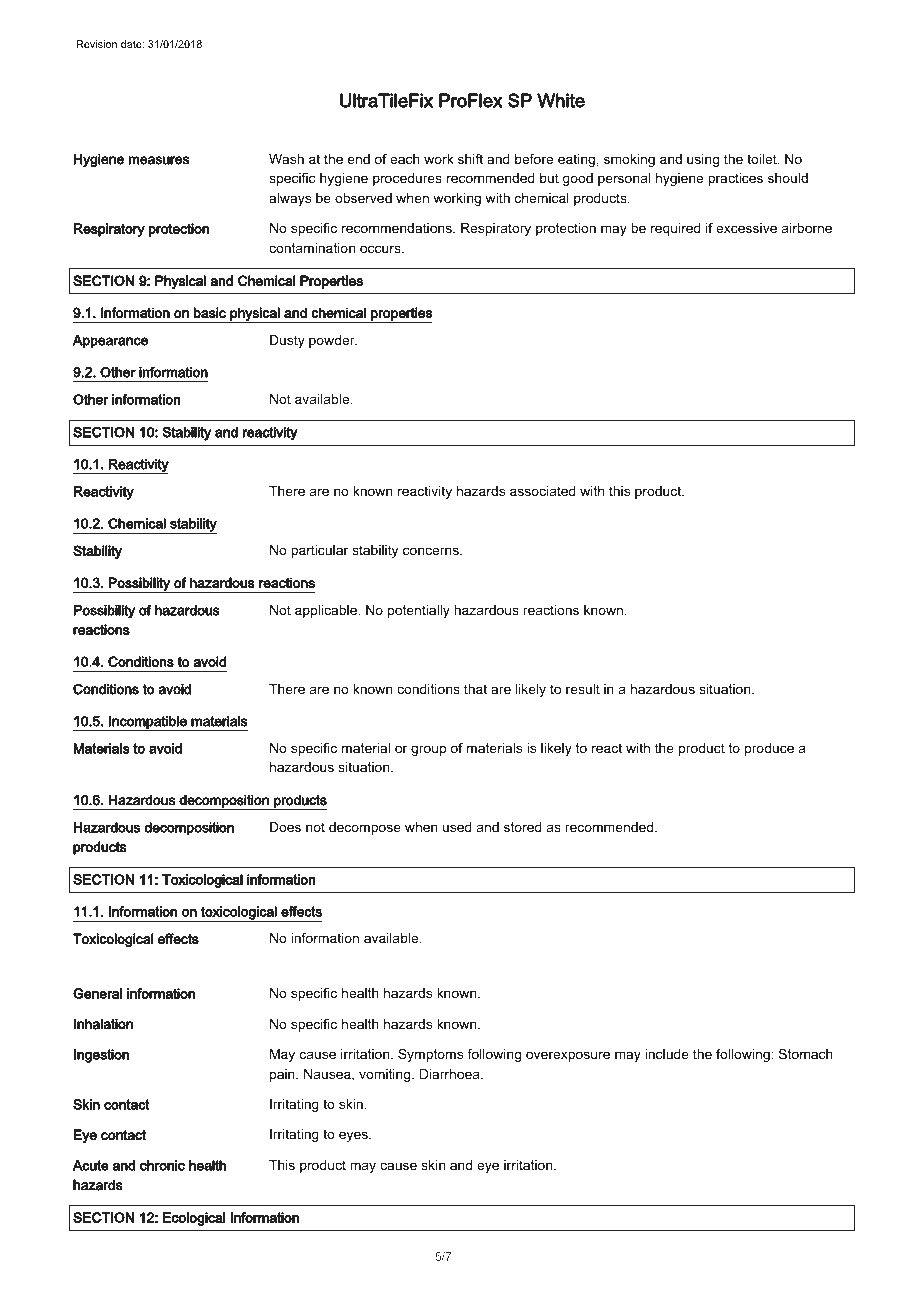 The width and height of the page is (924, 1308). Describe the element at coordinates (162, 1165) in the page. I see `chronic` at that location.
